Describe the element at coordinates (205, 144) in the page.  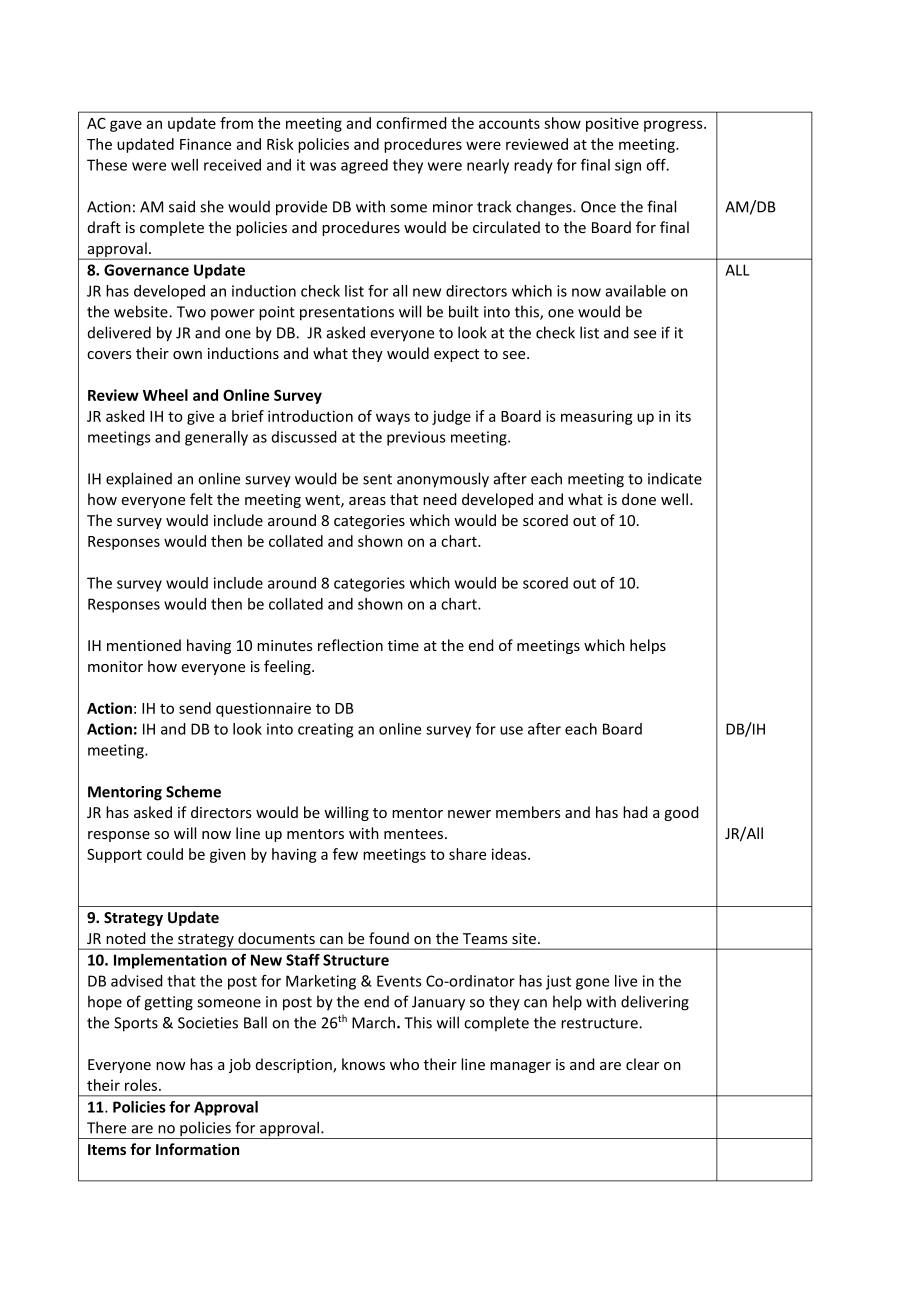
I see `Finance` at that location.
